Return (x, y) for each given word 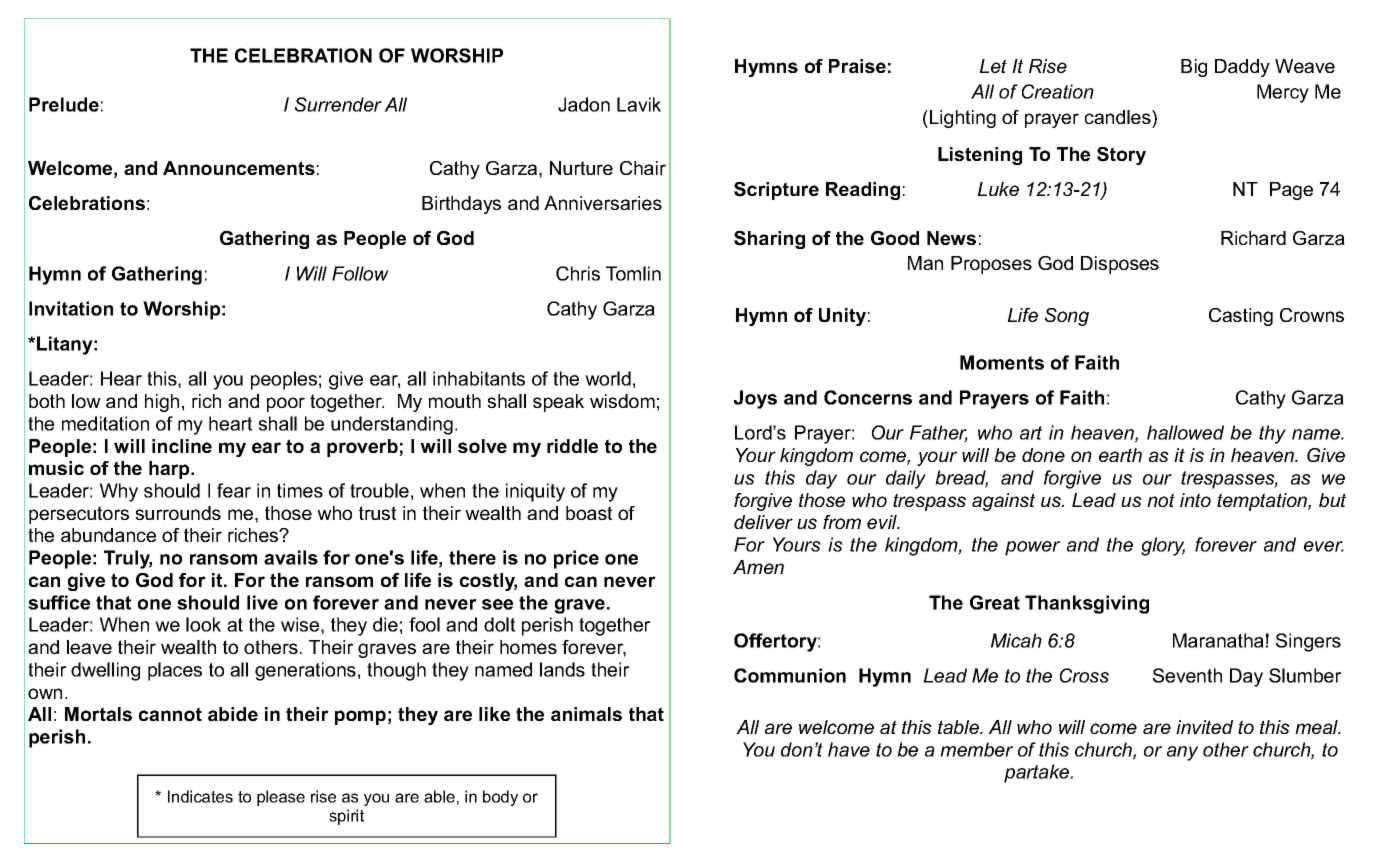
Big (1194, 68)
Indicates (200, 796)
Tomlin (633, 273)
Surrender (338, 104)
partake (1038, 773)
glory (1163, 546)
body (500, 798)
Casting (1241, 317)
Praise (857, 66)
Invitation (71, 308)
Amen (758, 567)
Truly (128, 559)
